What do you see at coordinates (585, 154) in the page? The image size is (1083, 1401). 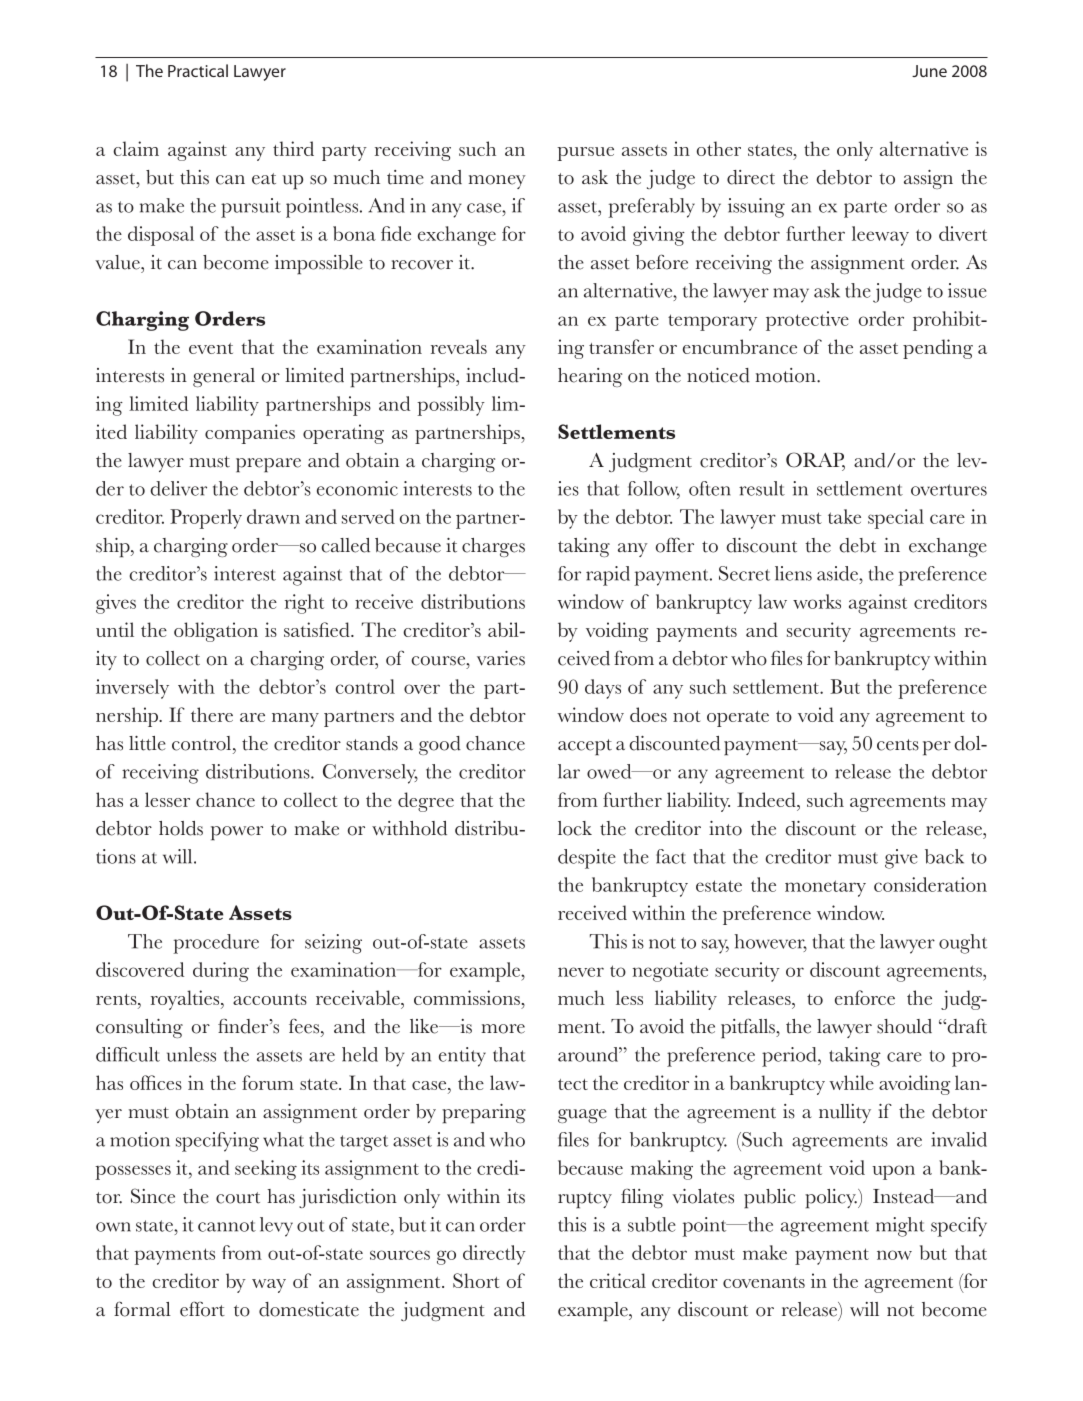 I see `pursue` at bounding box center [585, 154].
